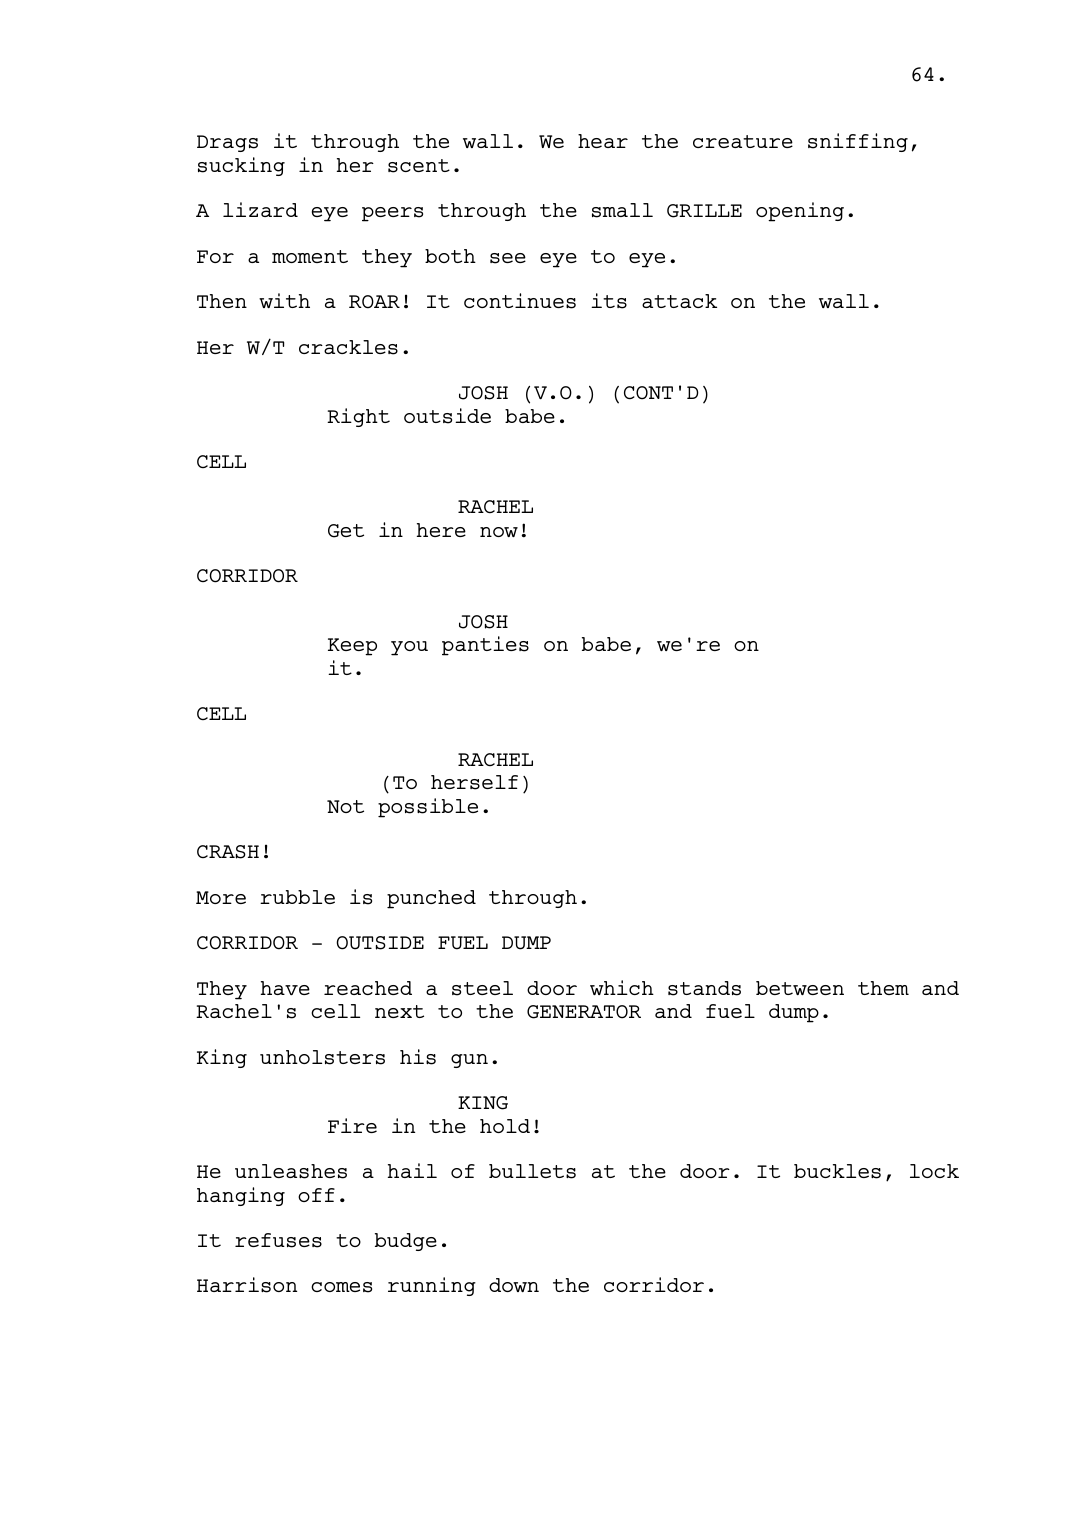  I want to click on Keep, so click(352, 647).
